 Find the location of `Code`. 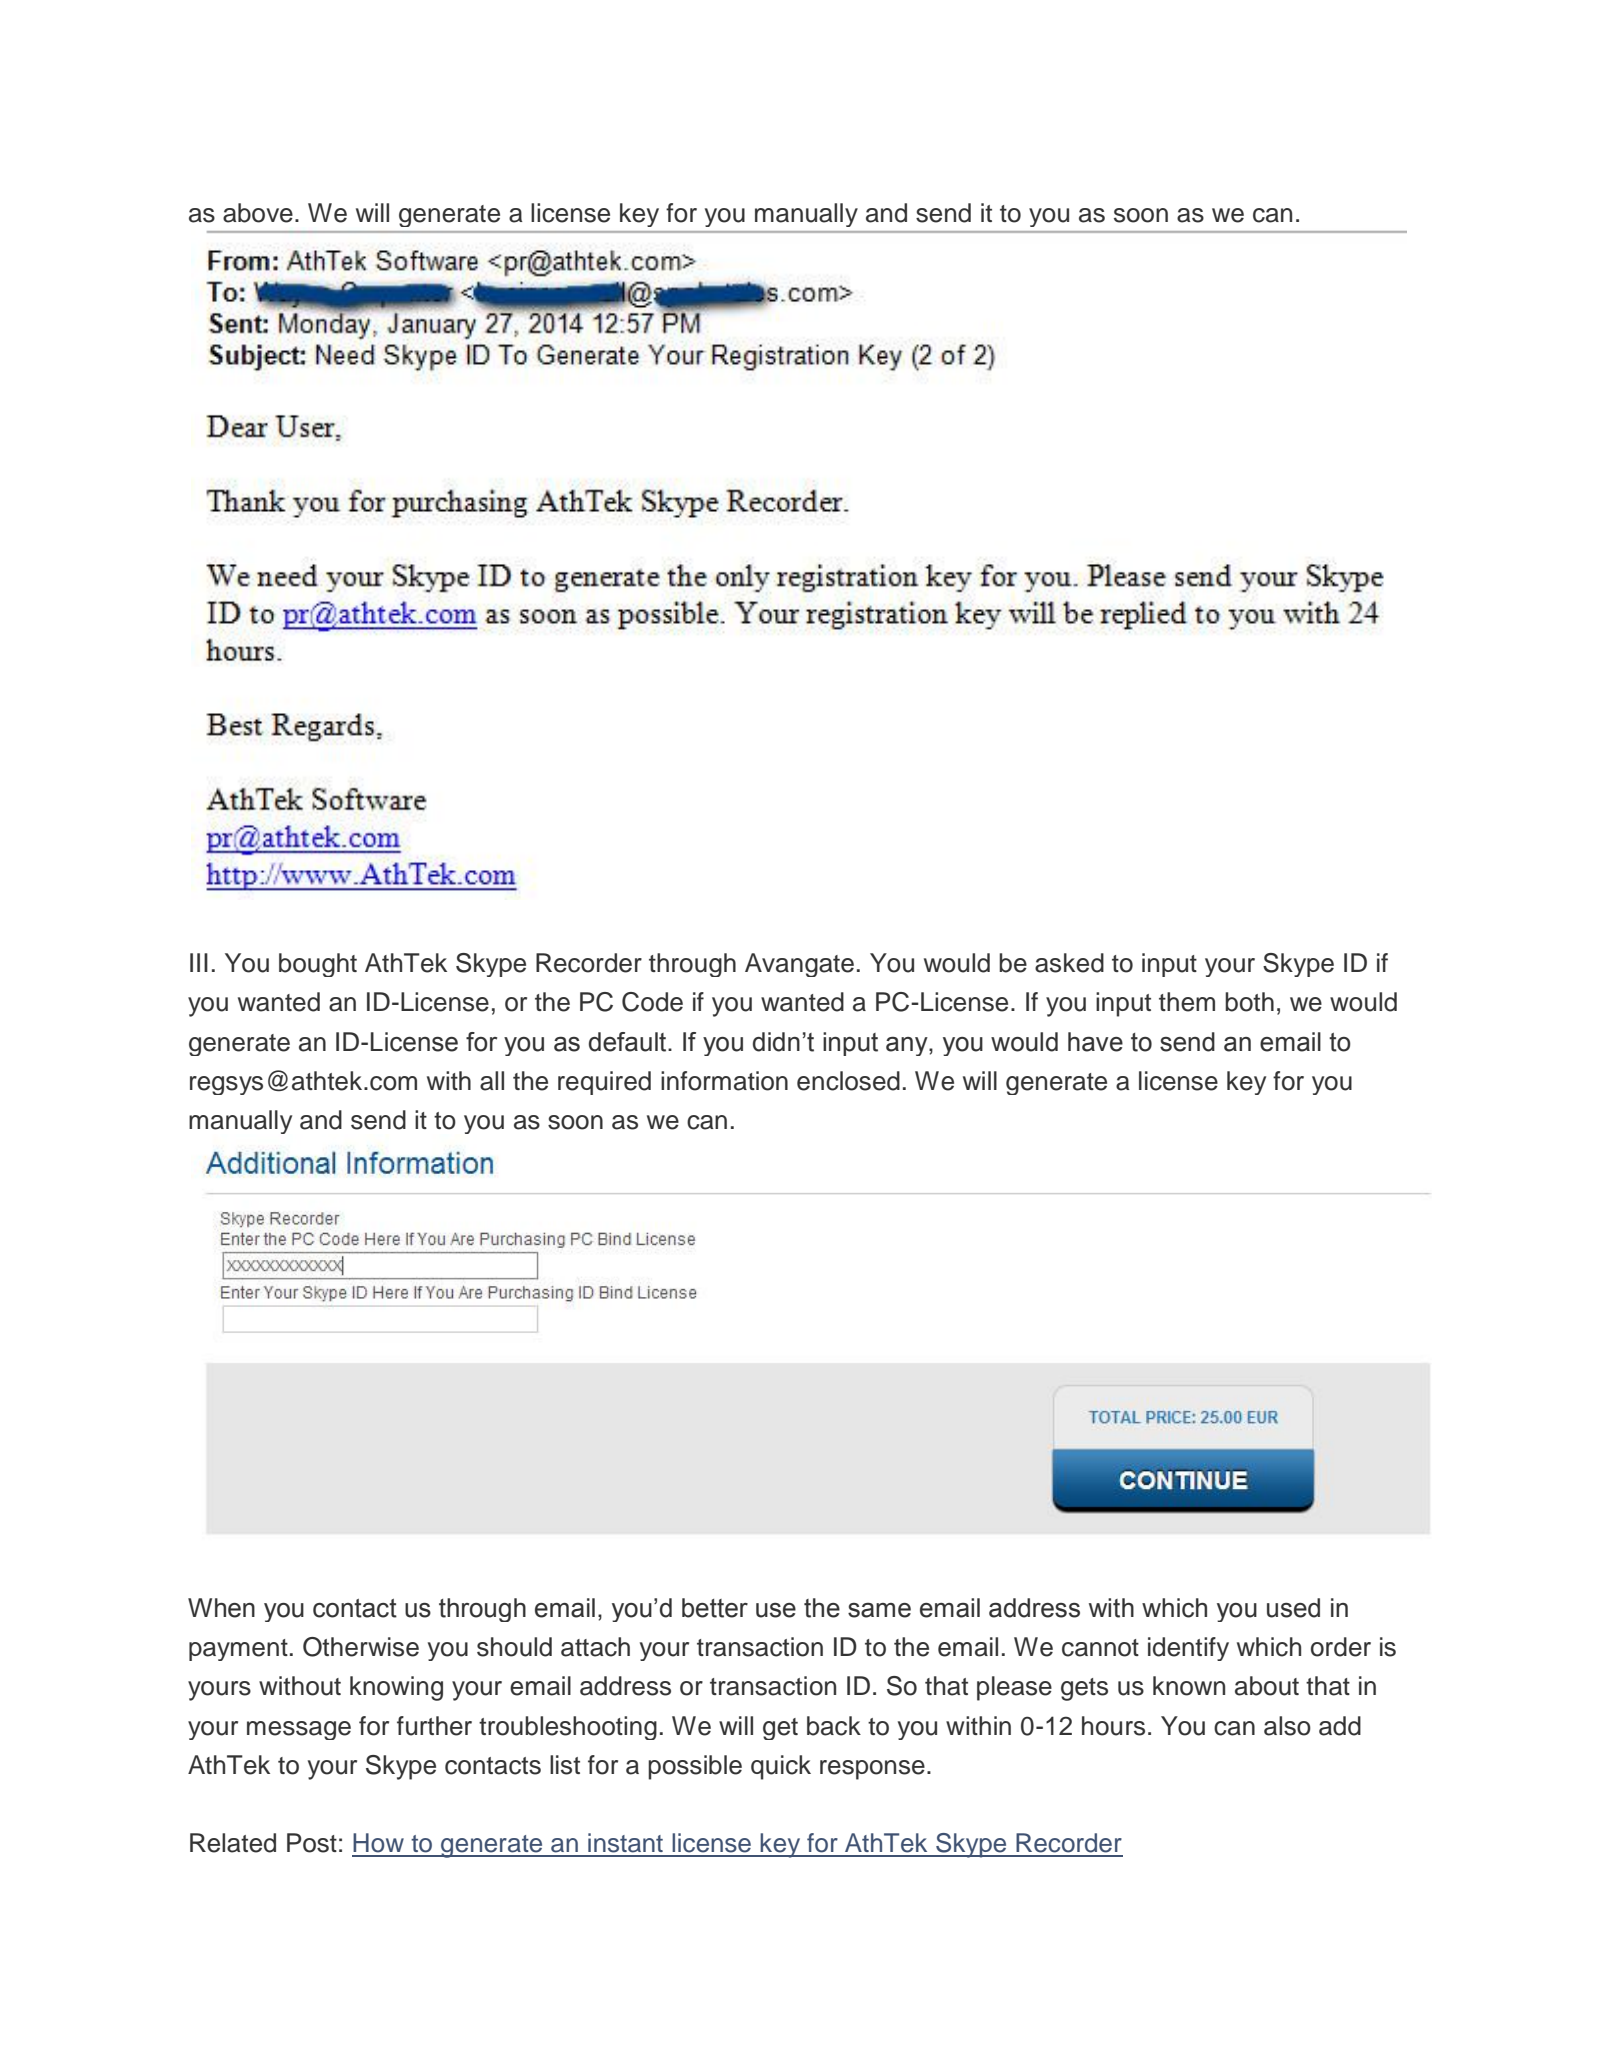

Code is located at coordinates (652, 1002).
